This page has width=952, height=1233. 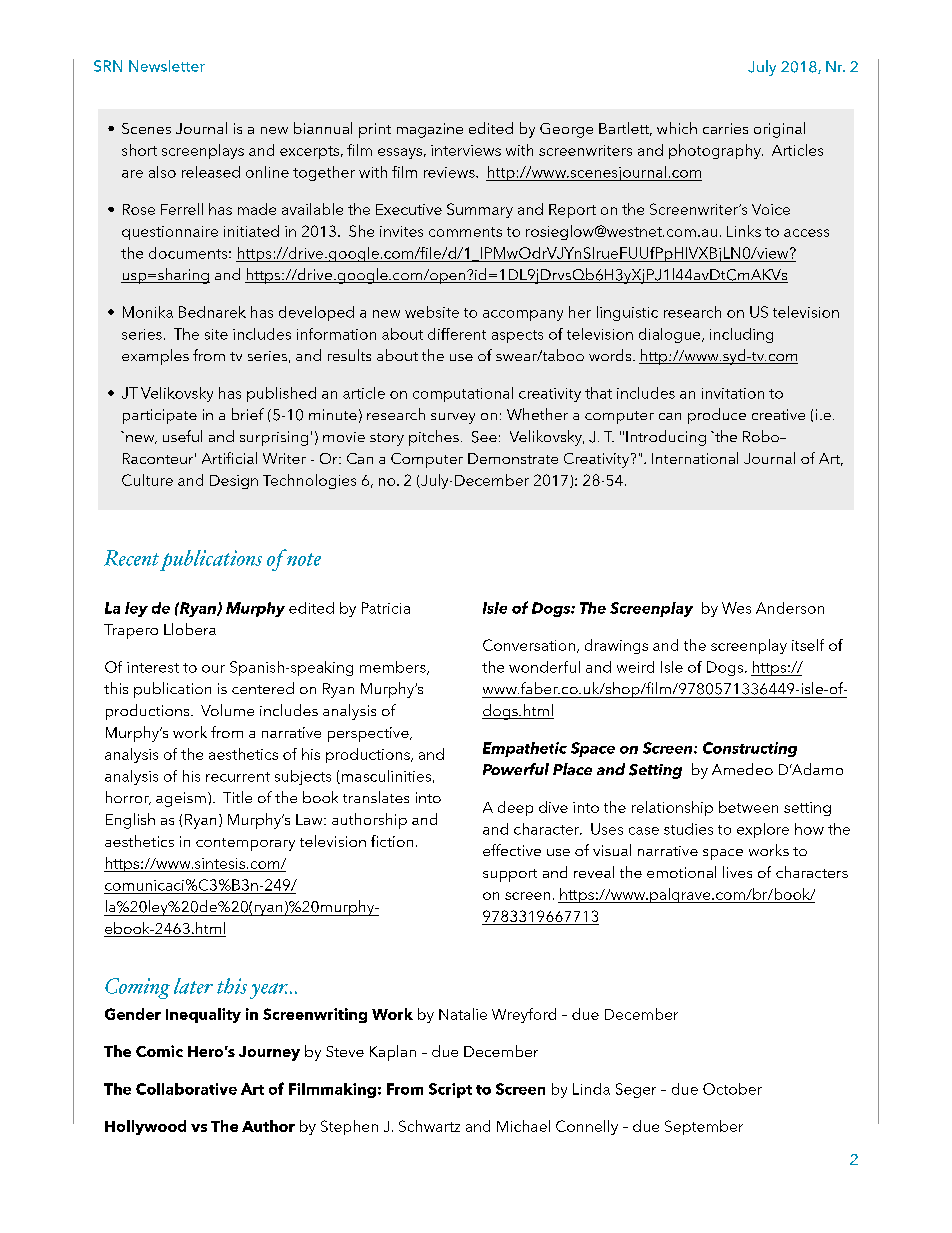 I want to click on Collaborative, so click(x=186, y=1089).
